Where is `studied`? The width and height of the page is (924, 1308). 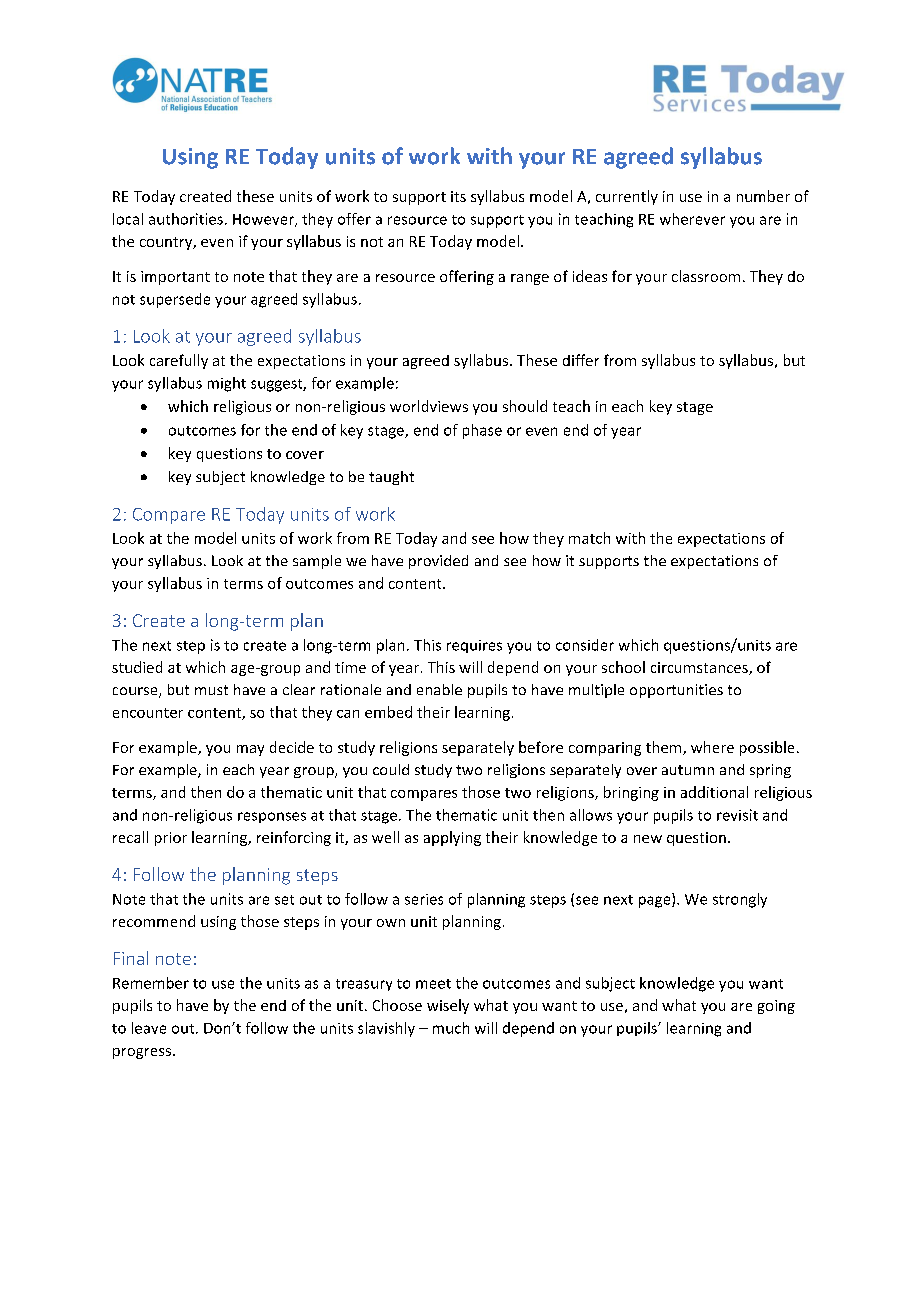
studied is located at coordinates (137, 667).
